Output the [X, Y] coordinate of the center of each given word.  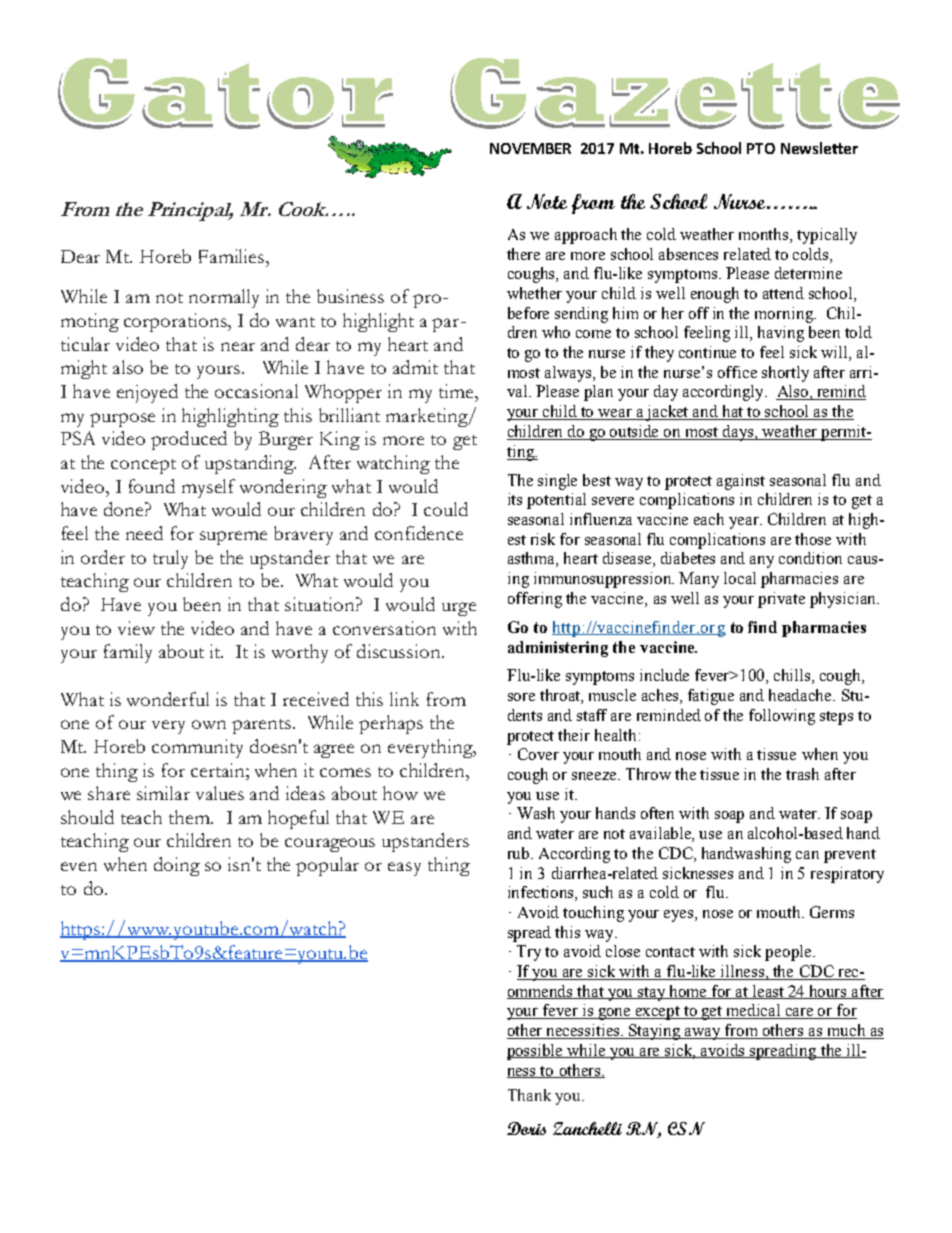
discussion [400, 651]
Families [233, 256]
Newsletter [819, 148]
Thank [529, 1095]
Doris [526, 1128]
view [136, 628]
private [781, 600]
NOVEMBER [530, 148]
